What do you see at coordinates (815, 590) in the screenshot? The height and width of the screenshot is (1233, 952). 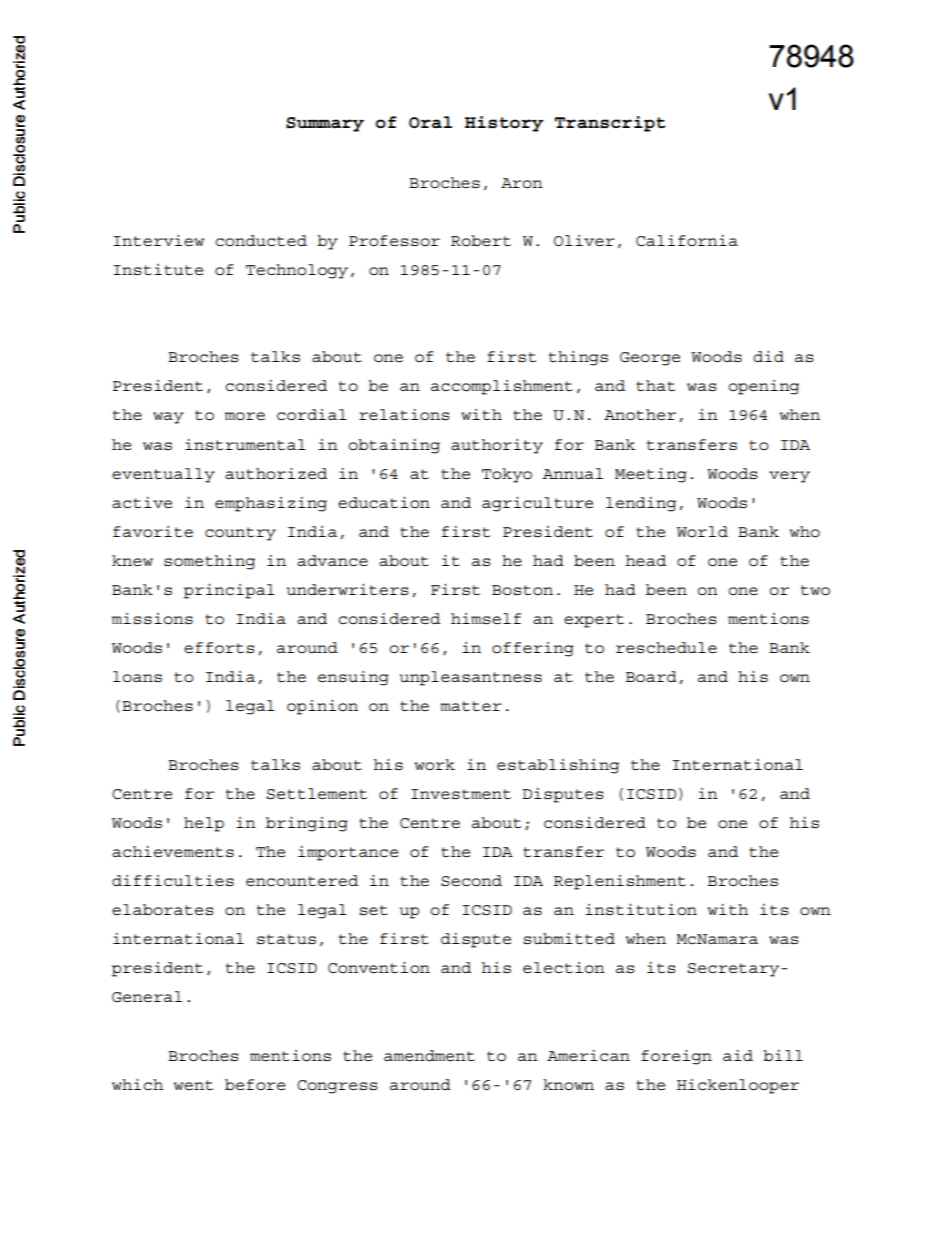 I see `two` at bounding box center [815, 590].
